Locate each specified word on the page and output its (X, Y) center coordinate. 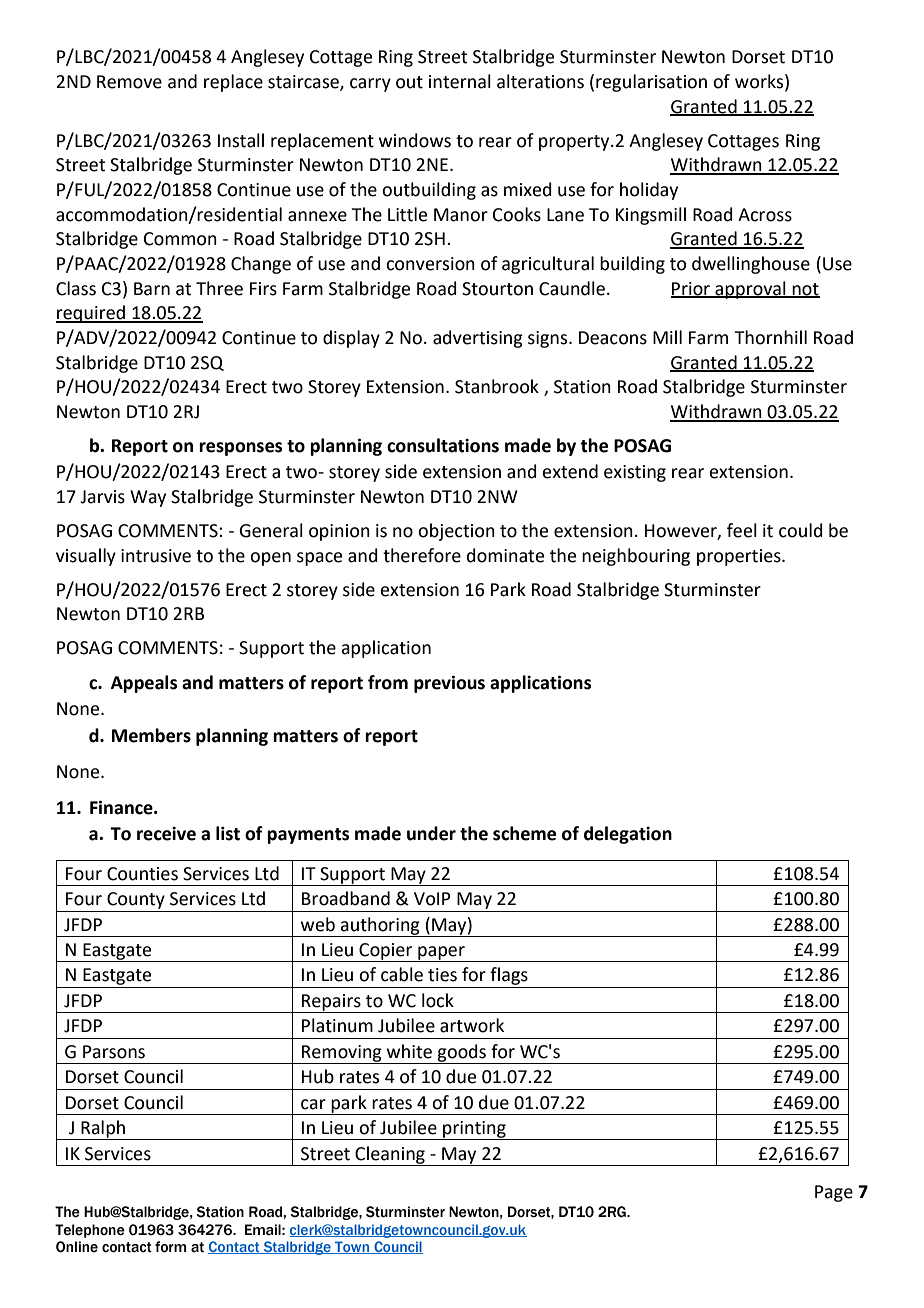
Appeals (144, 684)
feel (742, 530)
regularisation (651, 83)
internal (460, 81)
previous (449, 684)
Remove (129, 82)
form (171, 1247)
